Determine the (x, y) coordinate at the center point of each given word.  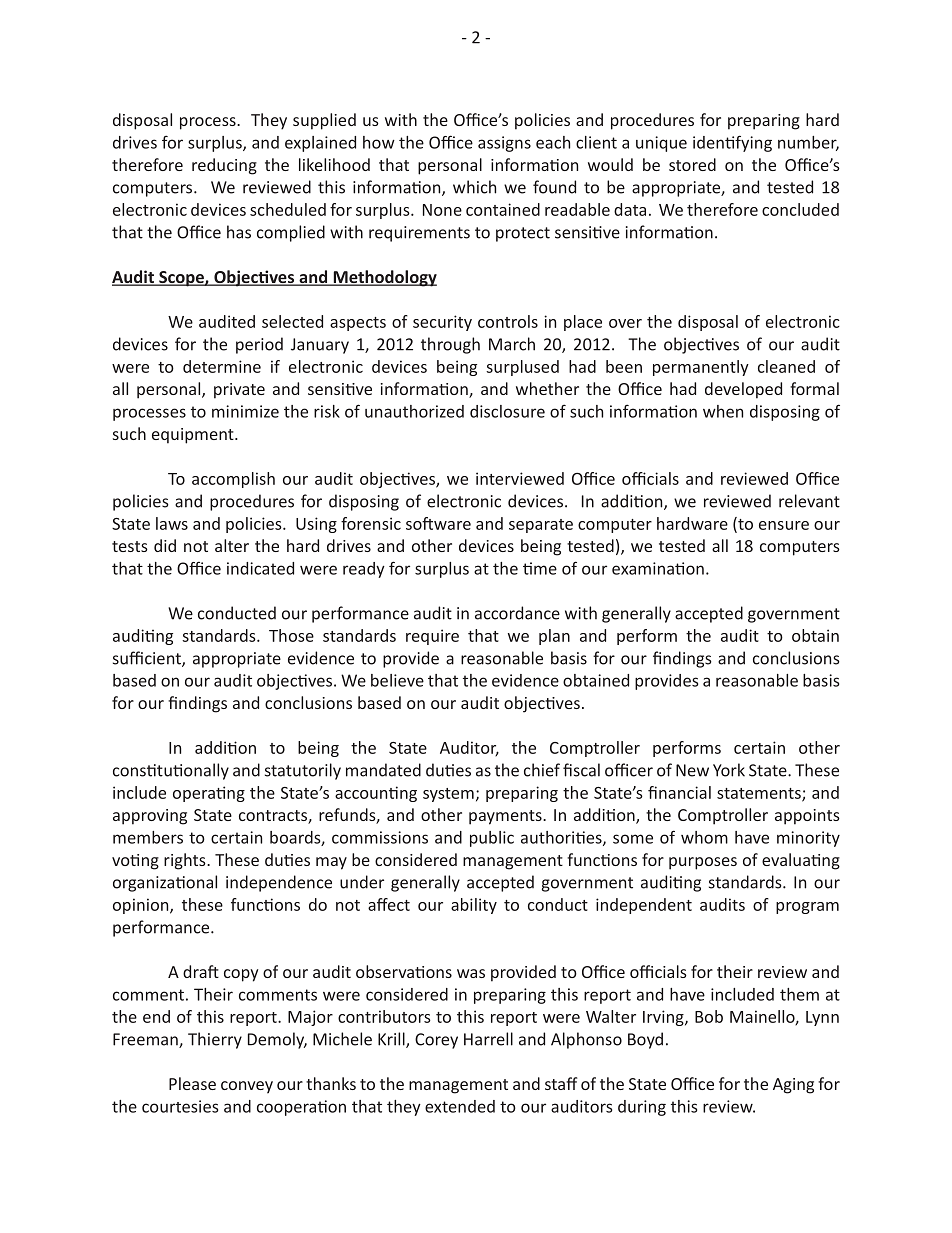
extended (460, 1106)
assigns (504, 144)
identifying (732, 143)
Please (192, 1083)
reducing (224, 166)
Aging (793, 1086)
